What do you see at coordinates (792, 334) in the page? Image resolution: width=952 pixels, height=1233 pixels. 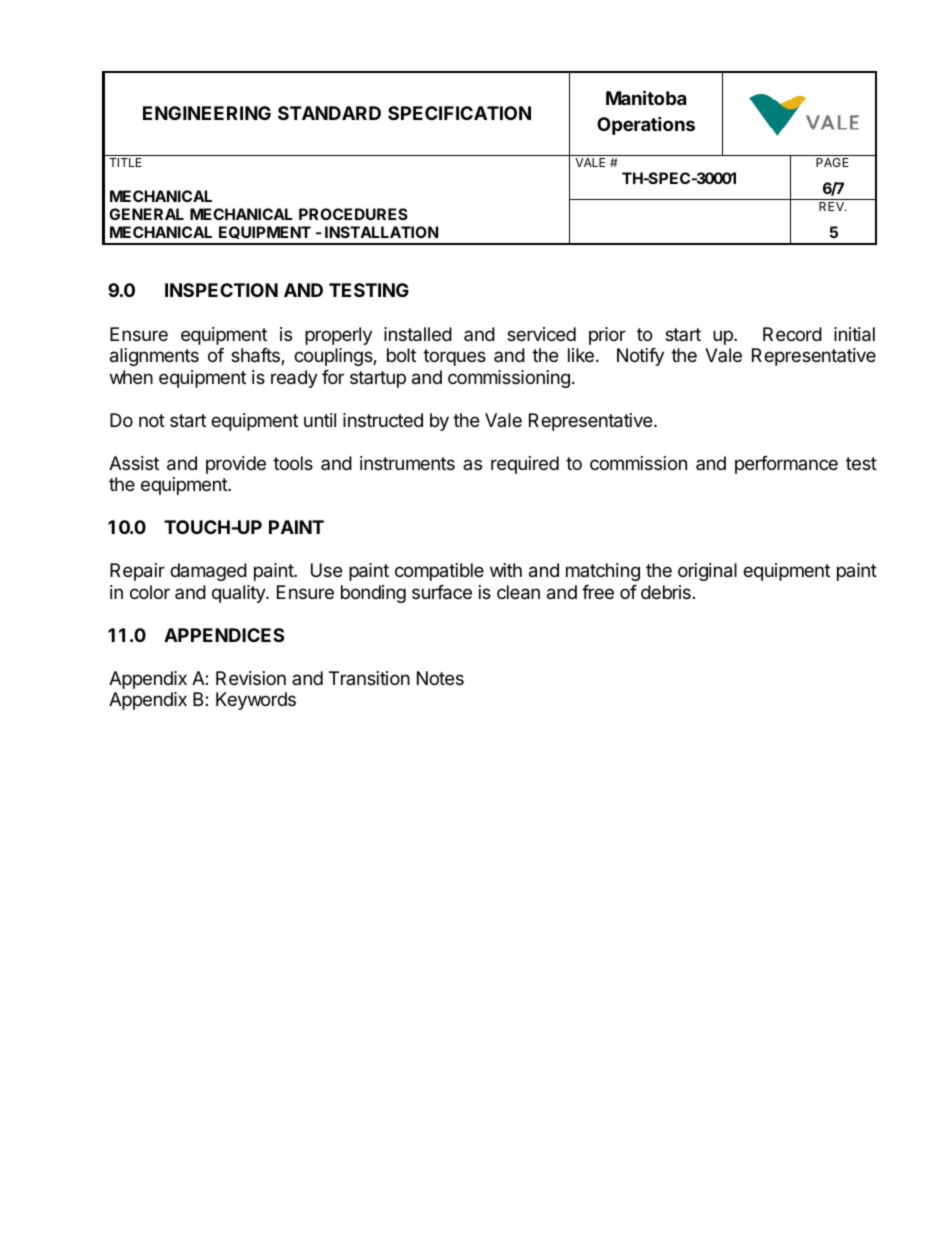 I see `Record` at bounding box center [792, 334].
